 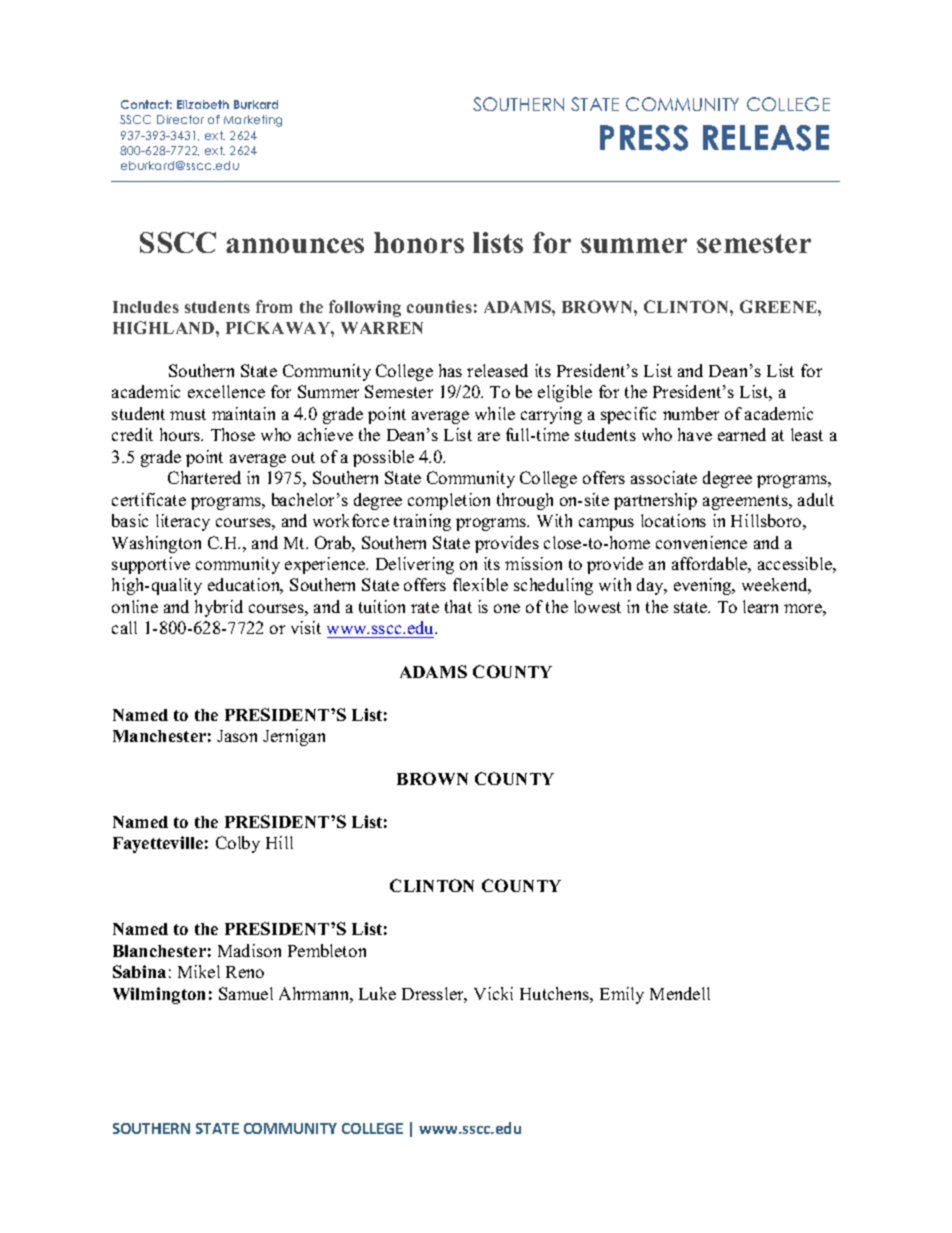 I want to click on earned, so click(x=742, y=434).
